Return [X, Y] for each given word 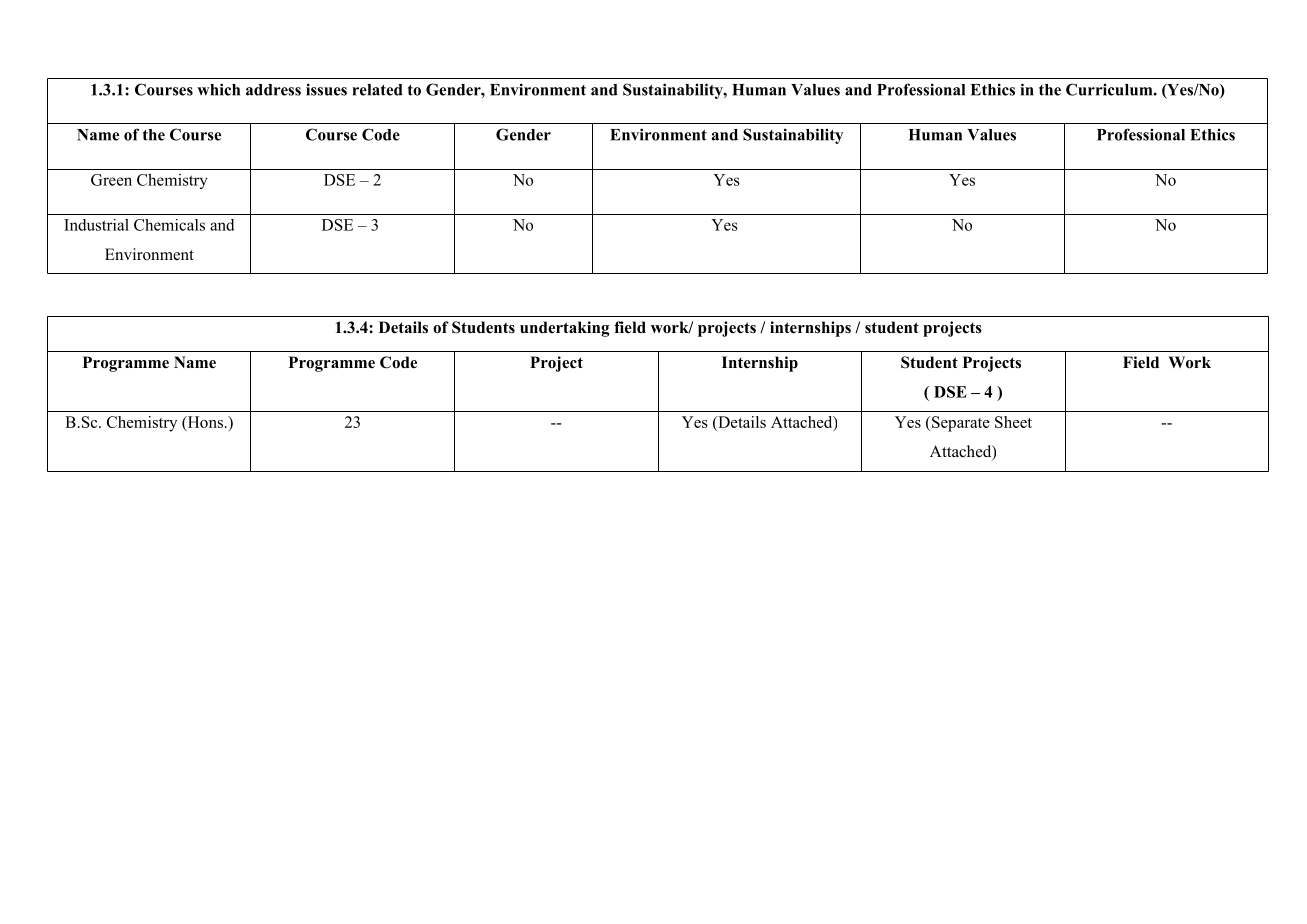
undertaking [564, 329]
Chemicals [169, 225]
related [377, 90]
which [218, 89]
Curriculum [1109, 89]
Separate [960, 424]
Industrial [96, 225]
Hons [204, 423]
